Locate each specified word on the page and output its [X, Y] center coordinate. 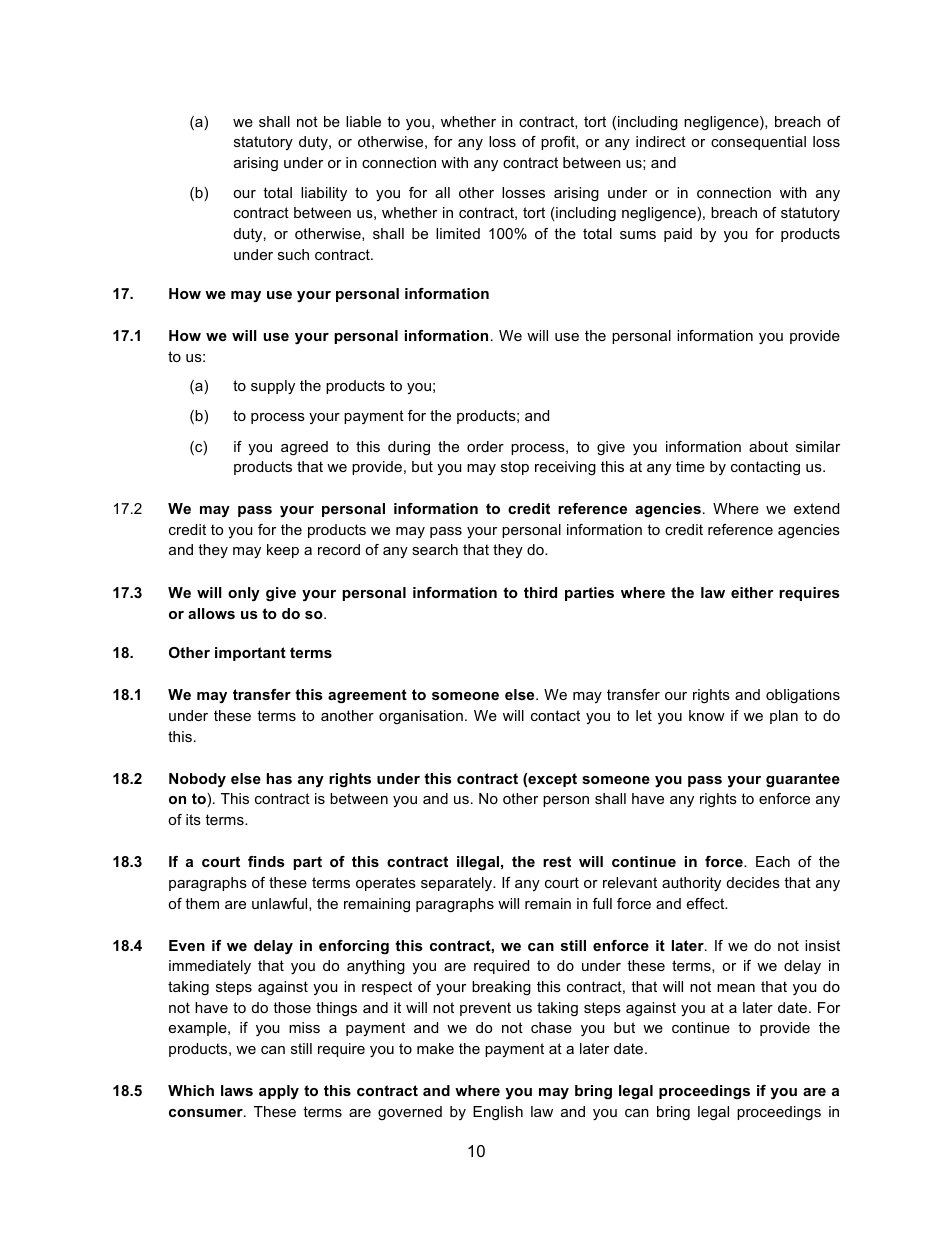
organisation [421, 717]
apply [279, 1092]
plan [784, 717]
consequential [758, 143]
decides [753, 882]
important [250, 654]
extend [816, 508]
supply [273, 387]
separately [458, 884]
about [768, 446]
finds [266, 861]
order [485, 446]
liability [324, 194]
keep [283, 551]
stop [515, 468]
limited [458, 233]
